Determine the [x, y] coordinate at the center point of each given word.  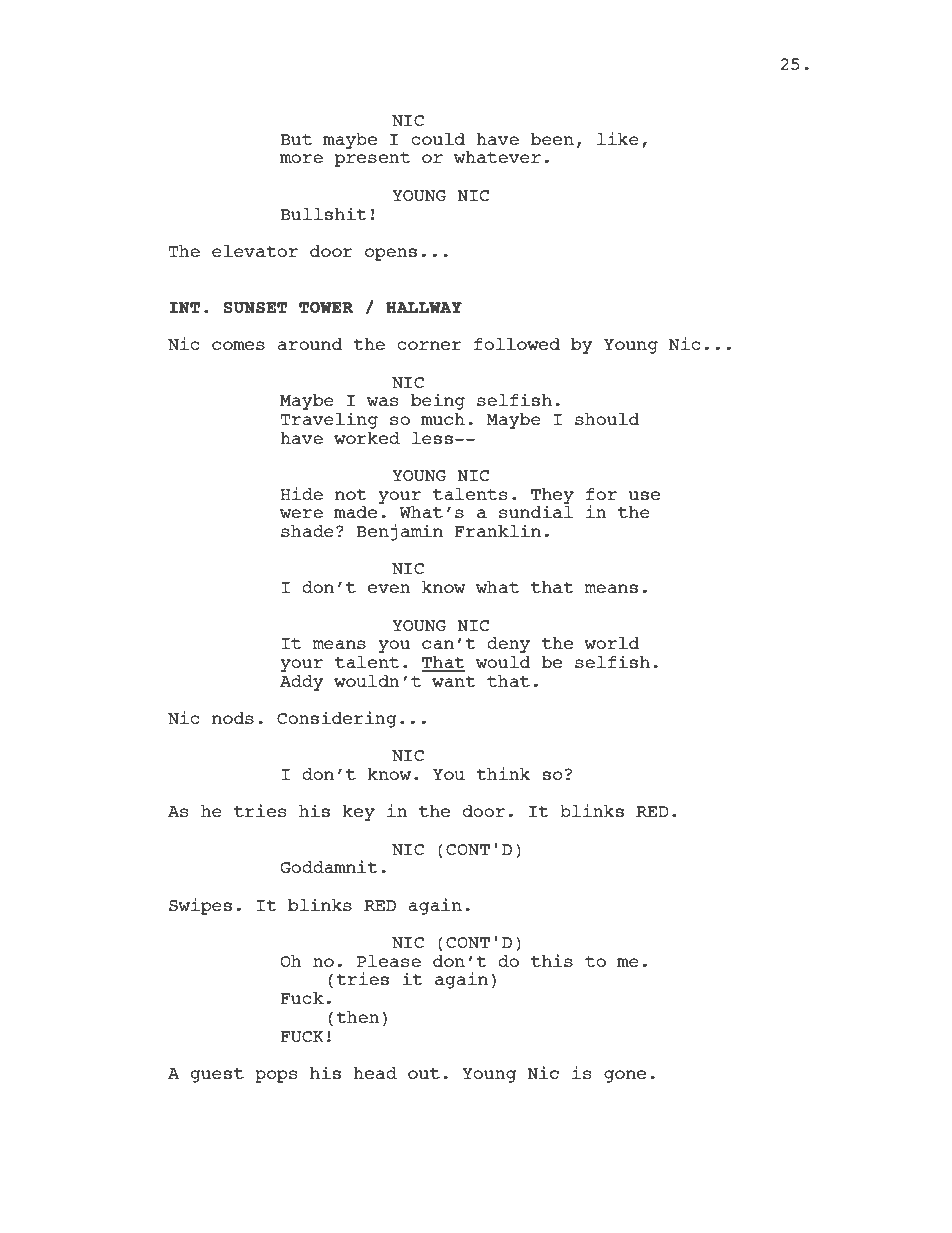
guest [217, 1075]
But [296, 139]
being [438, 401]
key [358, 813]
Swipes [200, 906]
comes [238, 345]
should [607, 419]
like [618, 138]
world [611, 643]
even [389, 588]
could [438, 139]
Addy [302, 683]
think [503, 773]
